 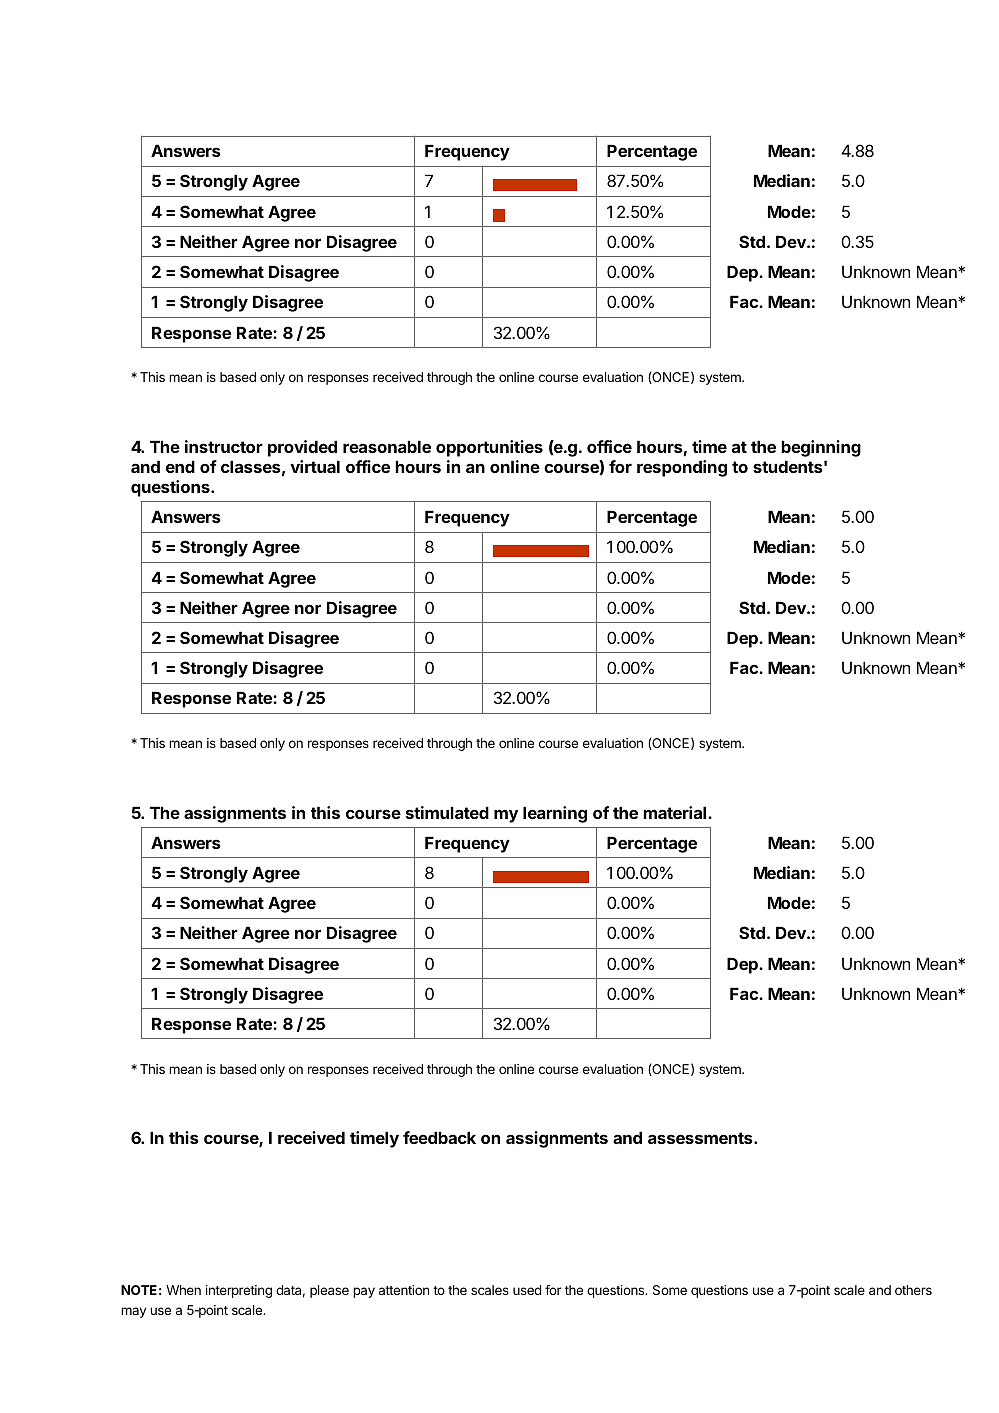 What do you see at coordinates (555, 814) in the screenshot?
I see `learning` at bounding box center [555, 814].
